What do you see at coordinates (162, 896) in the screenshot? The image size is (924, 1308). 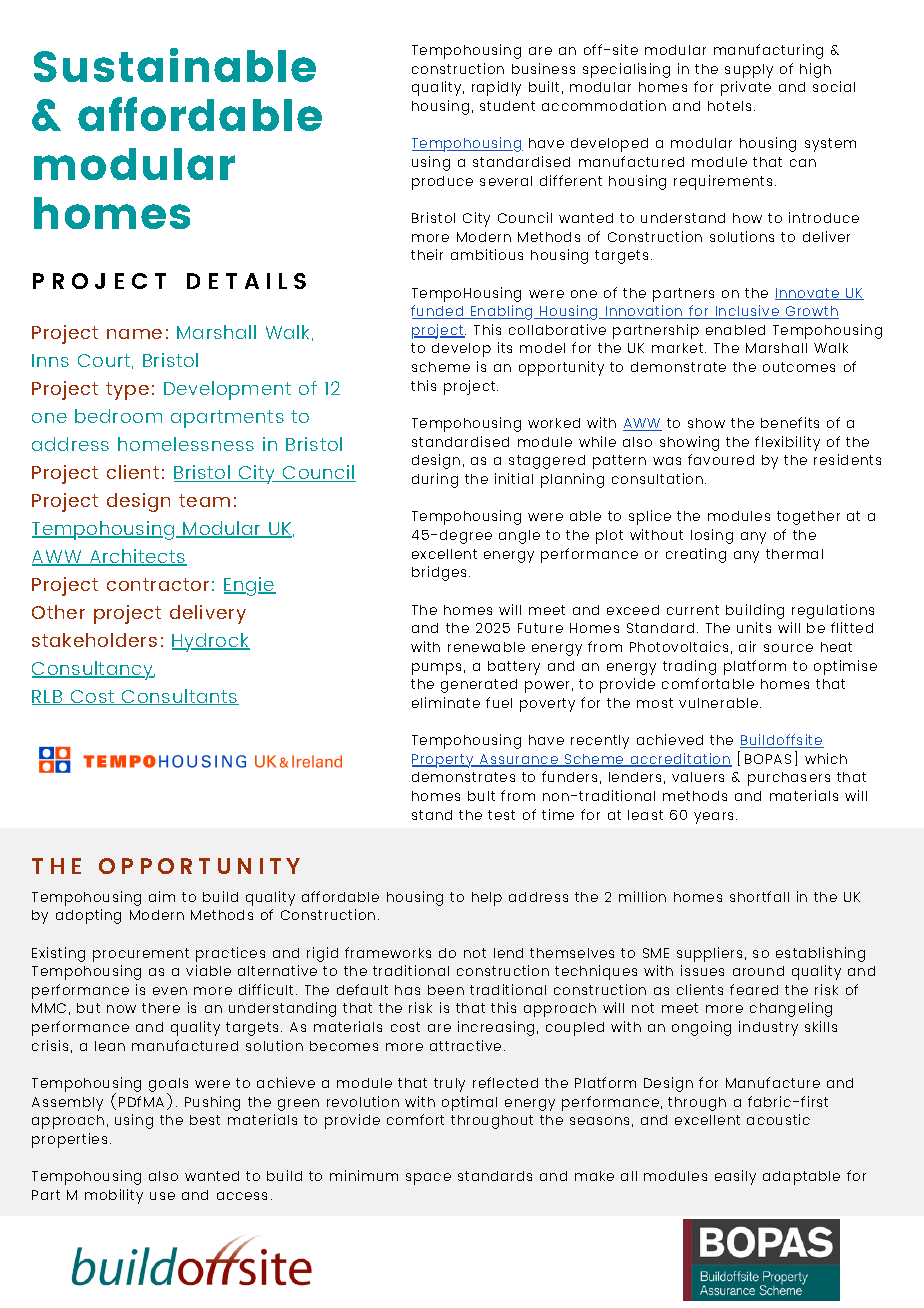 I see `aim` at bounding box center [162, 896].
